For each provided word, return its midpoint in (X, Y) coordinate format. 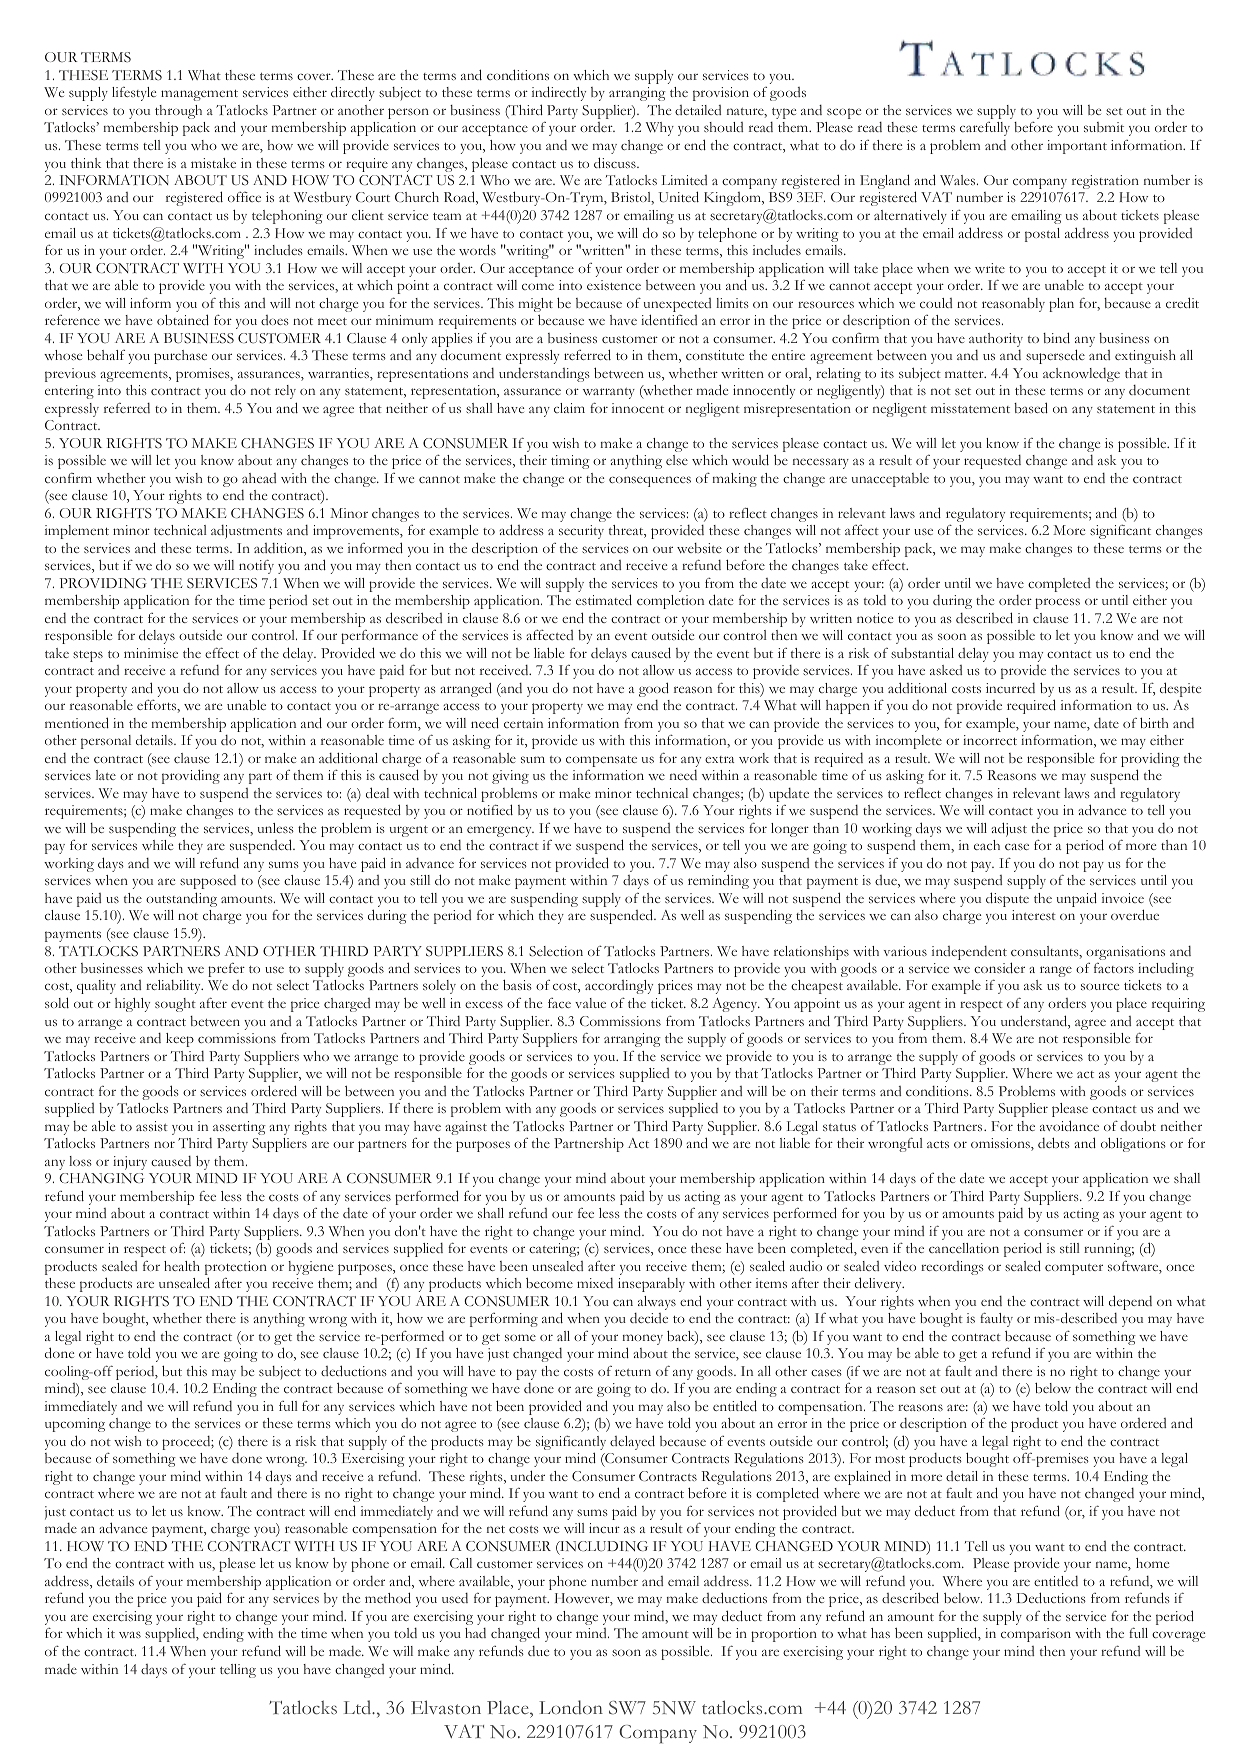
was (130, 1634)
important (1077, 147)
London (571, 1707)
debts (1054, 1143)
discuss (616, 162)
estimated (604, 599)
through (178, 112)
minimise (151, 653)
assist (152, 1126)
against (466, 1128)
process (1057, 603)
